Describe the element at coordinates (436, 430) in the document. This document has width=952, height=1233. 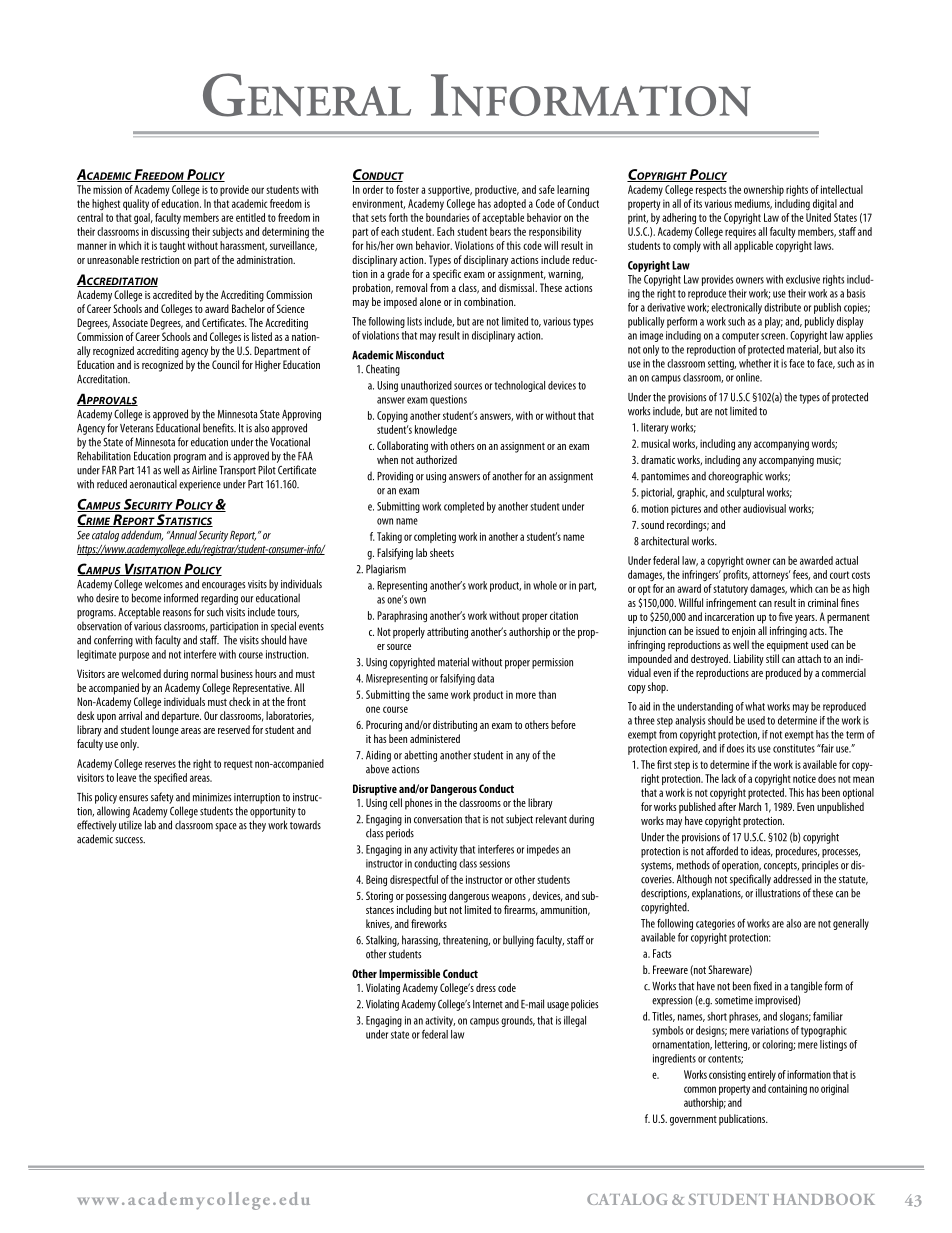
I see `knowledge` at that location.
